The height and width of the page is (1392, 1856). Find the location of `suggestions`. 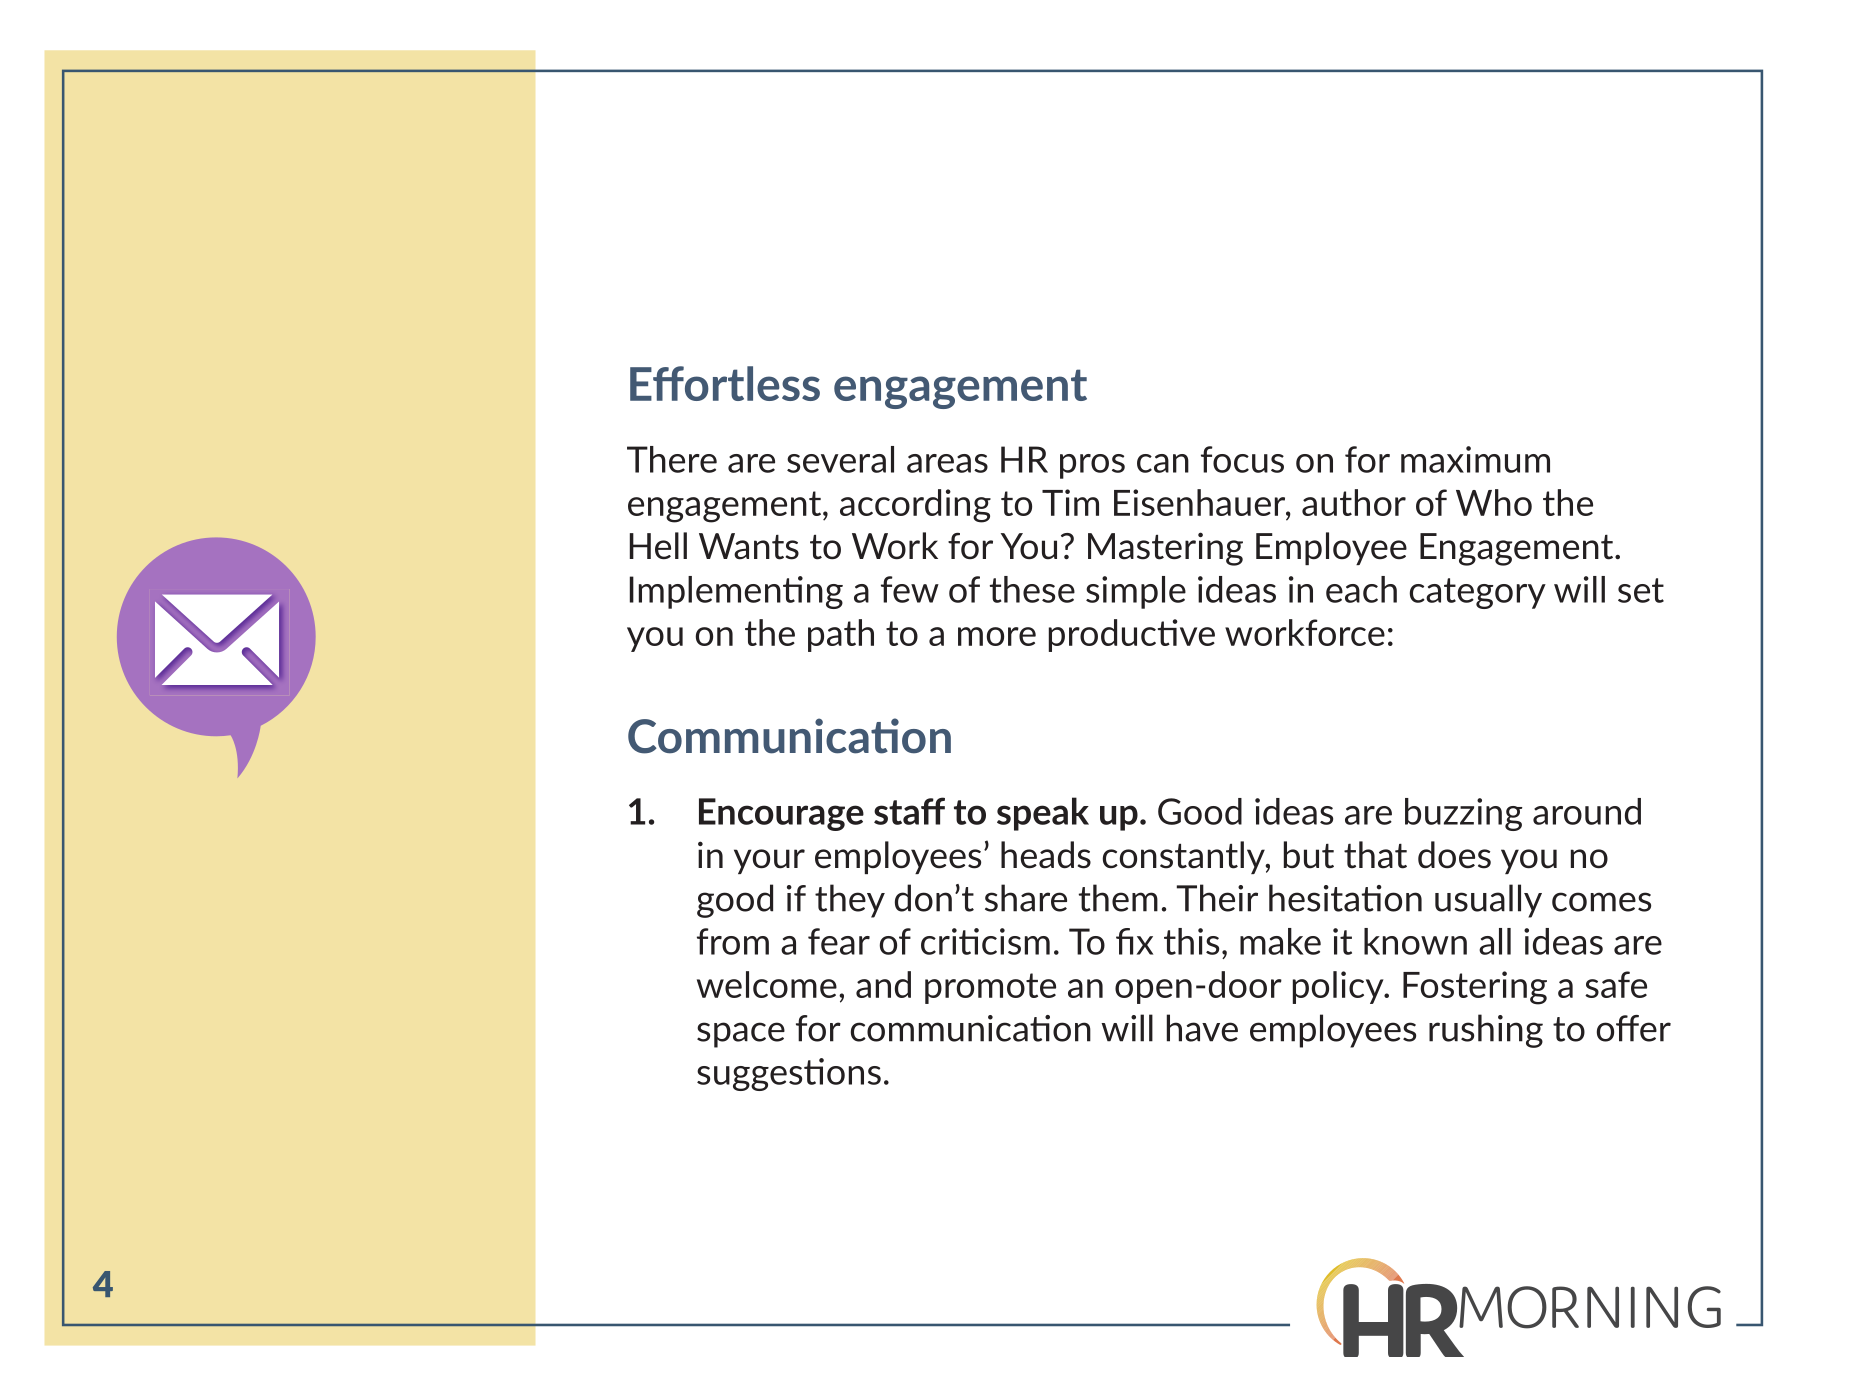

suggestions is located at coordinates (789, 1074).
